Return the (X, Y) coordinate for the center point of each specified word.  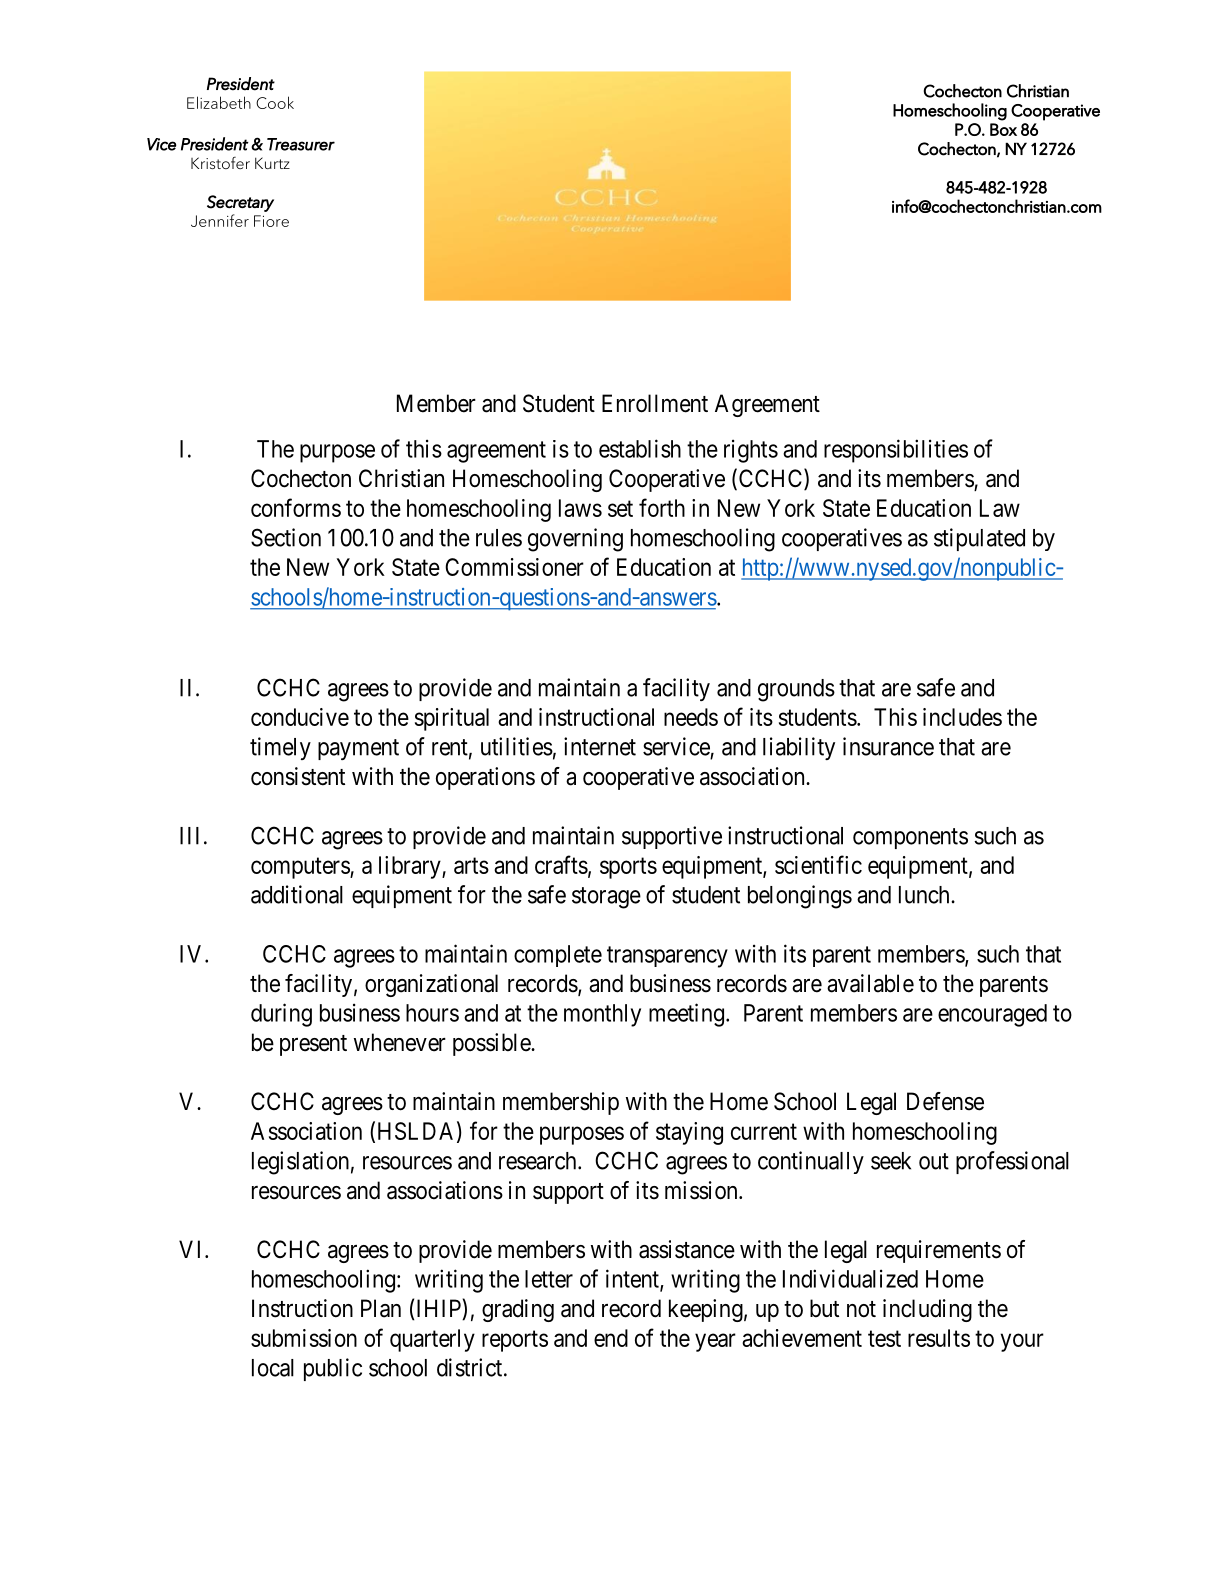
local (273, 1368)
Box (1003, 129)
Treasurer (301, 144)
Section (286, 537)
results (939, 1338)
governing (575, 540)
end (611, 1338)
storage (606, 898)
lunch (925, 895)
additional (297, 894)
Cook (275, 102)
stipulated (979, 539)
